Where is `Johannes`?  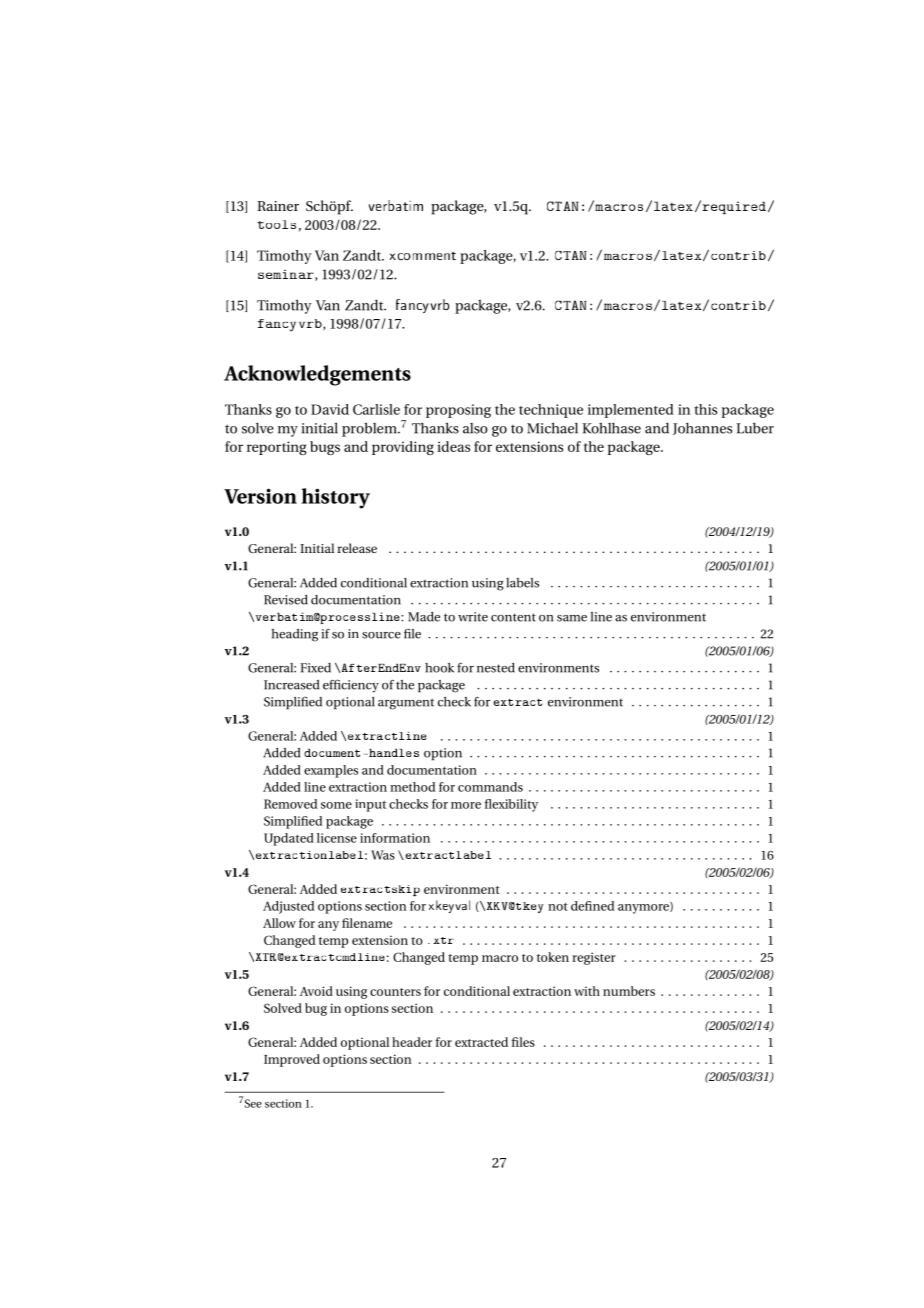 Johannes is located at coordinates (702, 428).
